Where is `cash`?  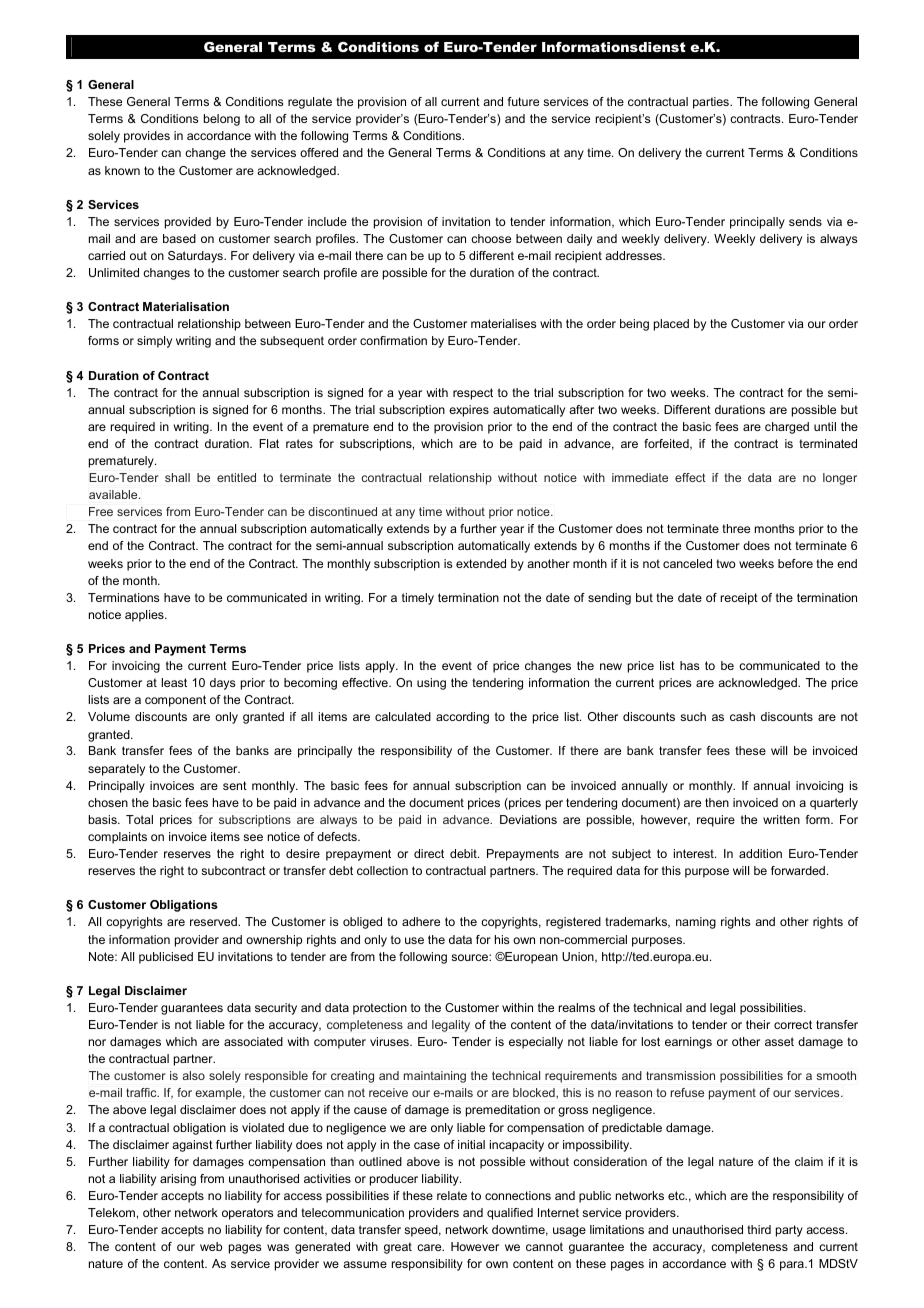 cash is located at coordinates (742, 716).
